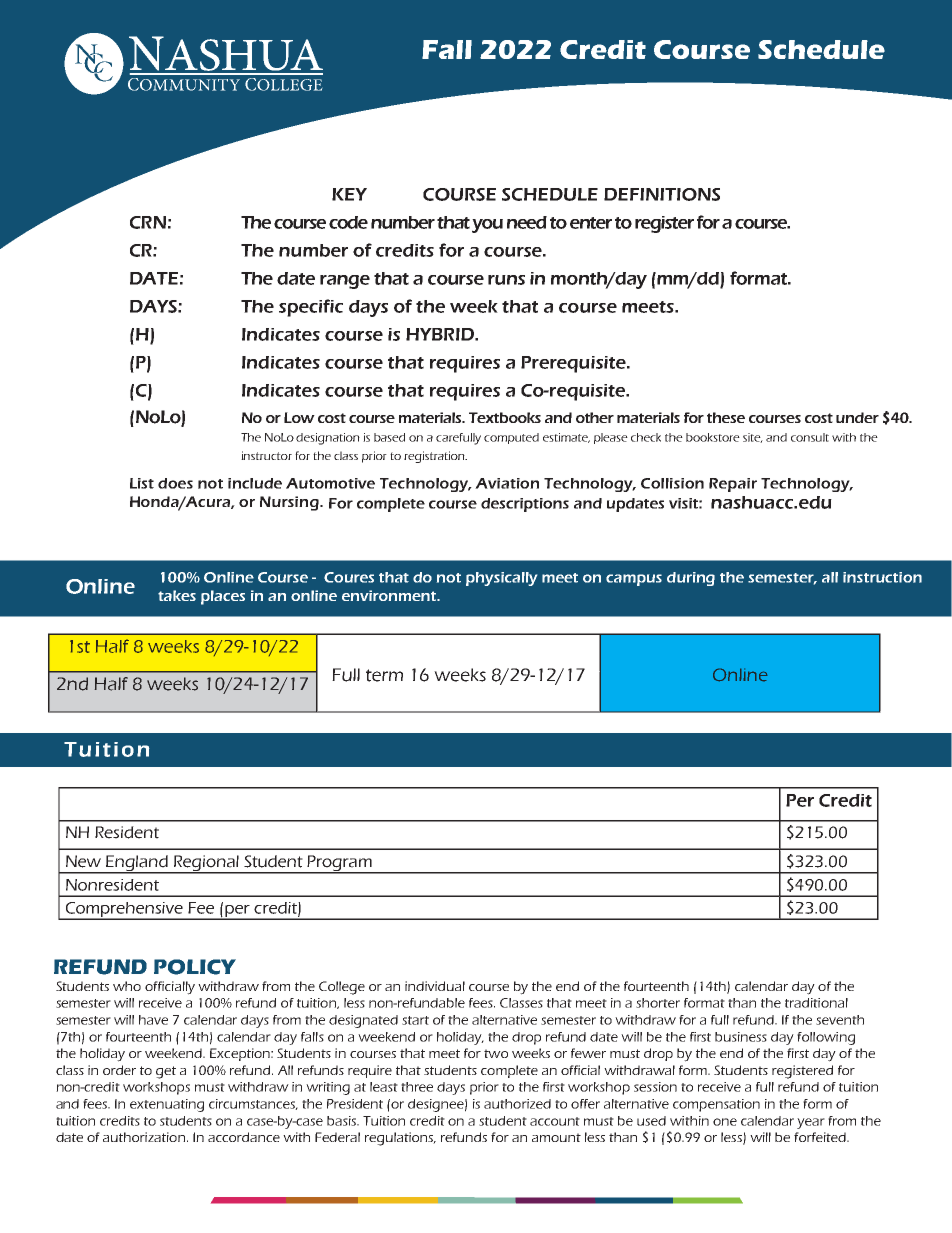 This document has width=952, height=1233. Describe the element at coordinates (662, 194) in the document. I see `DEFINITIONS` at that location.
